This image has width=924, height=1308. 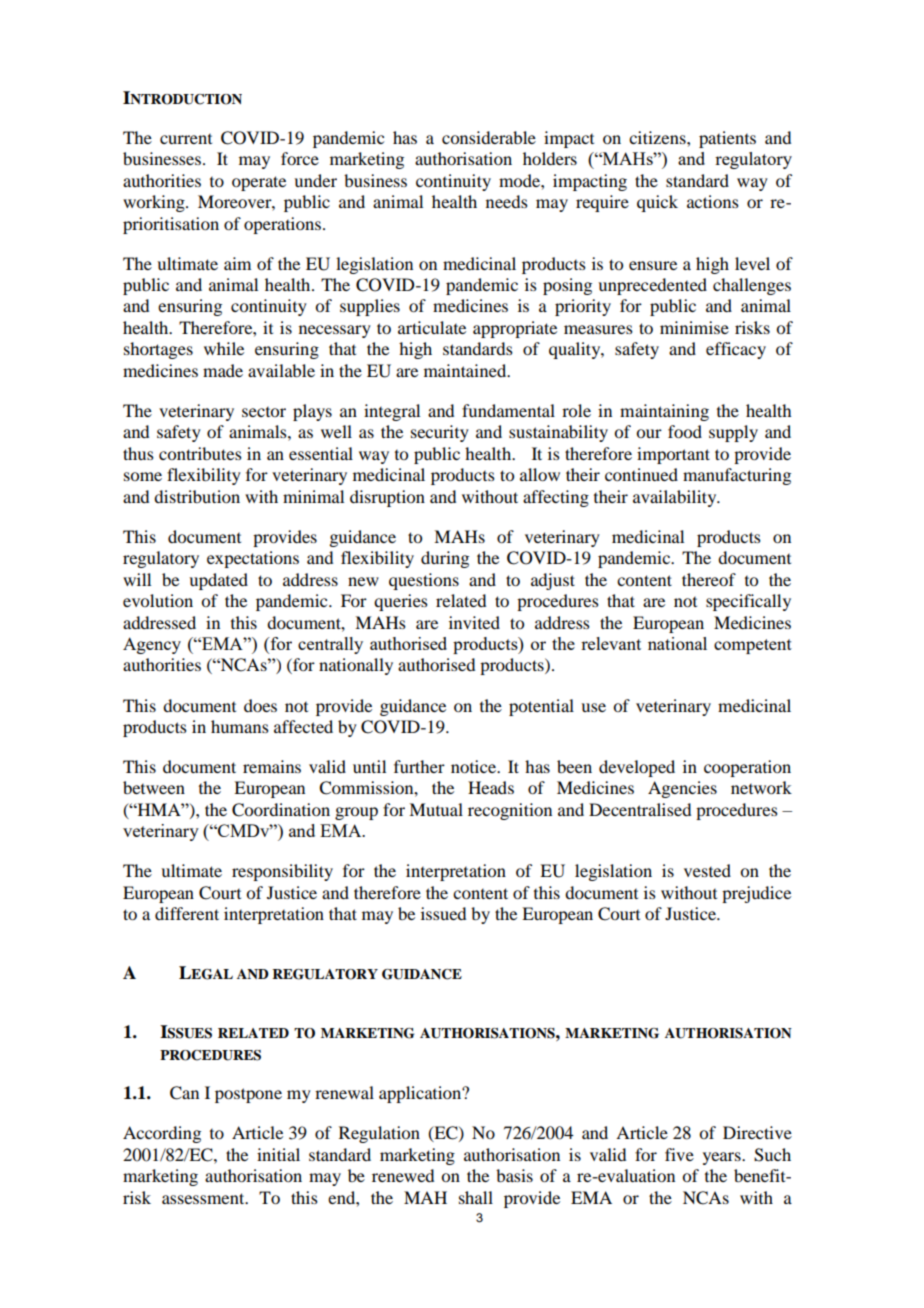 I want to click on different, so click(x=187, y=913).
